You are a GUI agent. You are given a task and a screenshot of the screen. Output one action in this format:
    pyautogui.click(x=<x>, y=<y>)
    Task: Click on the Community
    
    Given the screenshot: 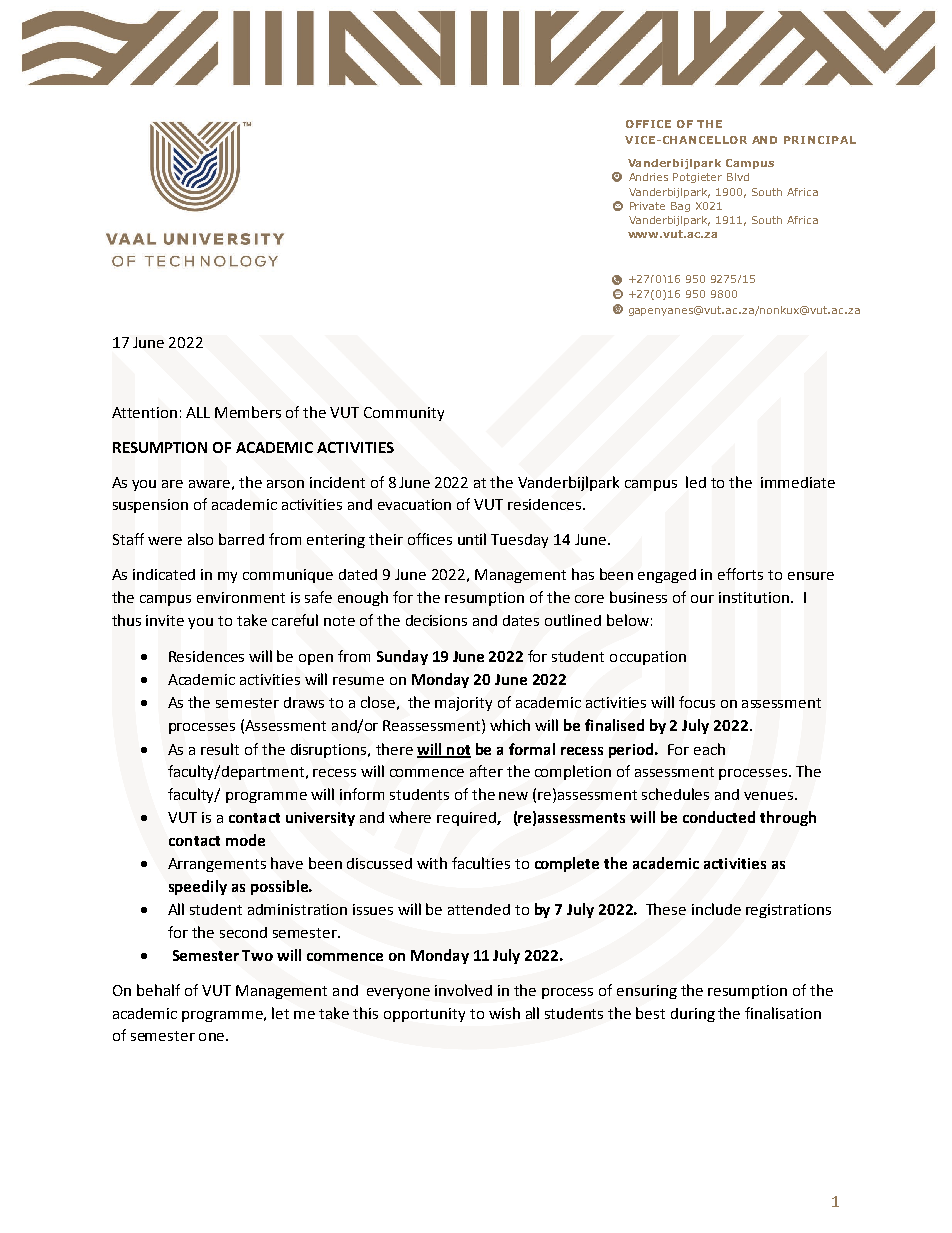 What is the action you would take?
    pyautogui.click(x=404, y=414)
